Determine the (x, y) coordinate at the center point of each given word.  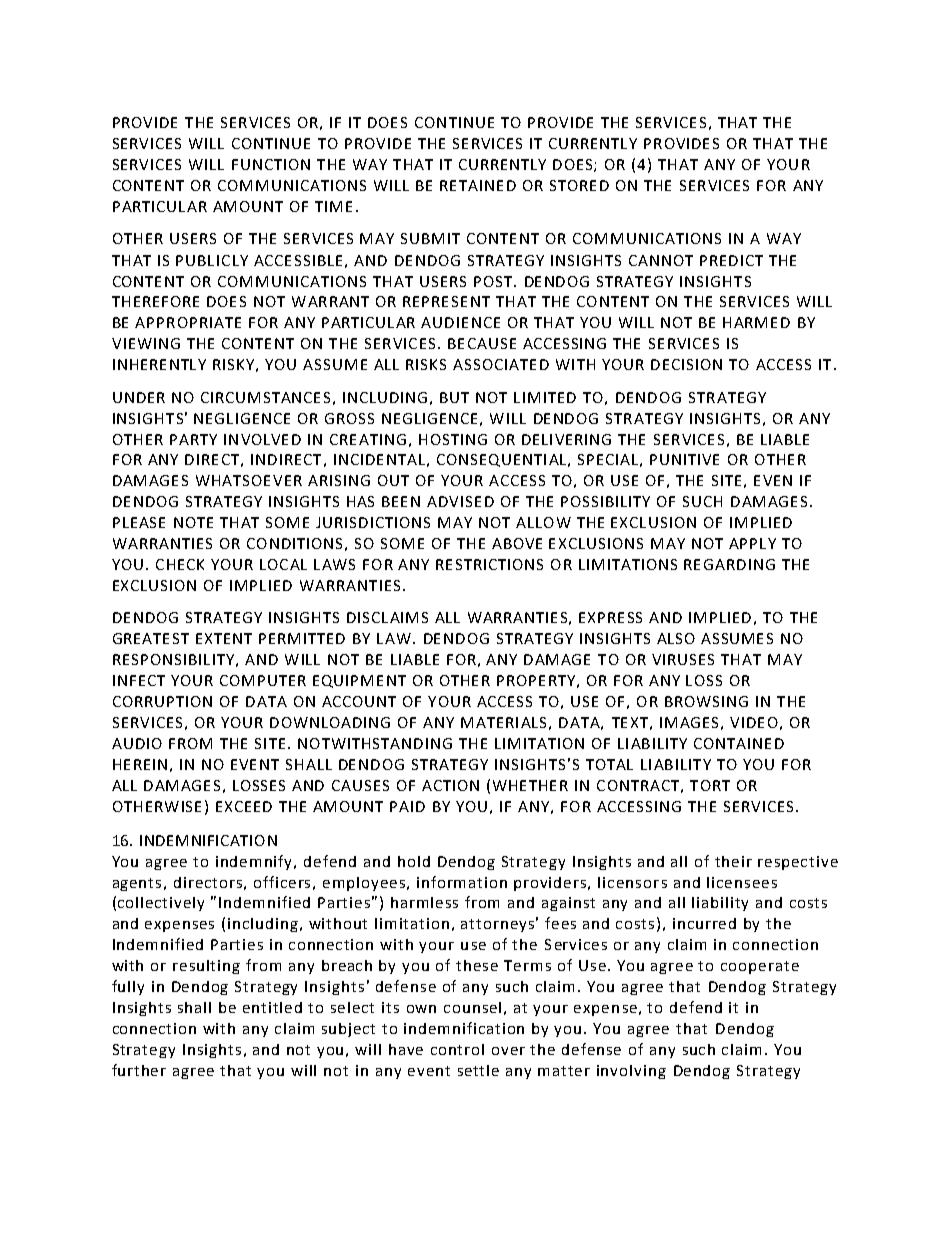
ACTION (450, 785)
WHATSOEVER (249, 480)
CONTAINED (739, 743)
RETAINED (478, 185)
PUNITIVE (684, 459)
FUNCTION (271, 164)
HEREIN (140, 764)
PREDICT (731, 260)
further (139, 1070)
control (457, 1049)
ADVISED (460, 501)
